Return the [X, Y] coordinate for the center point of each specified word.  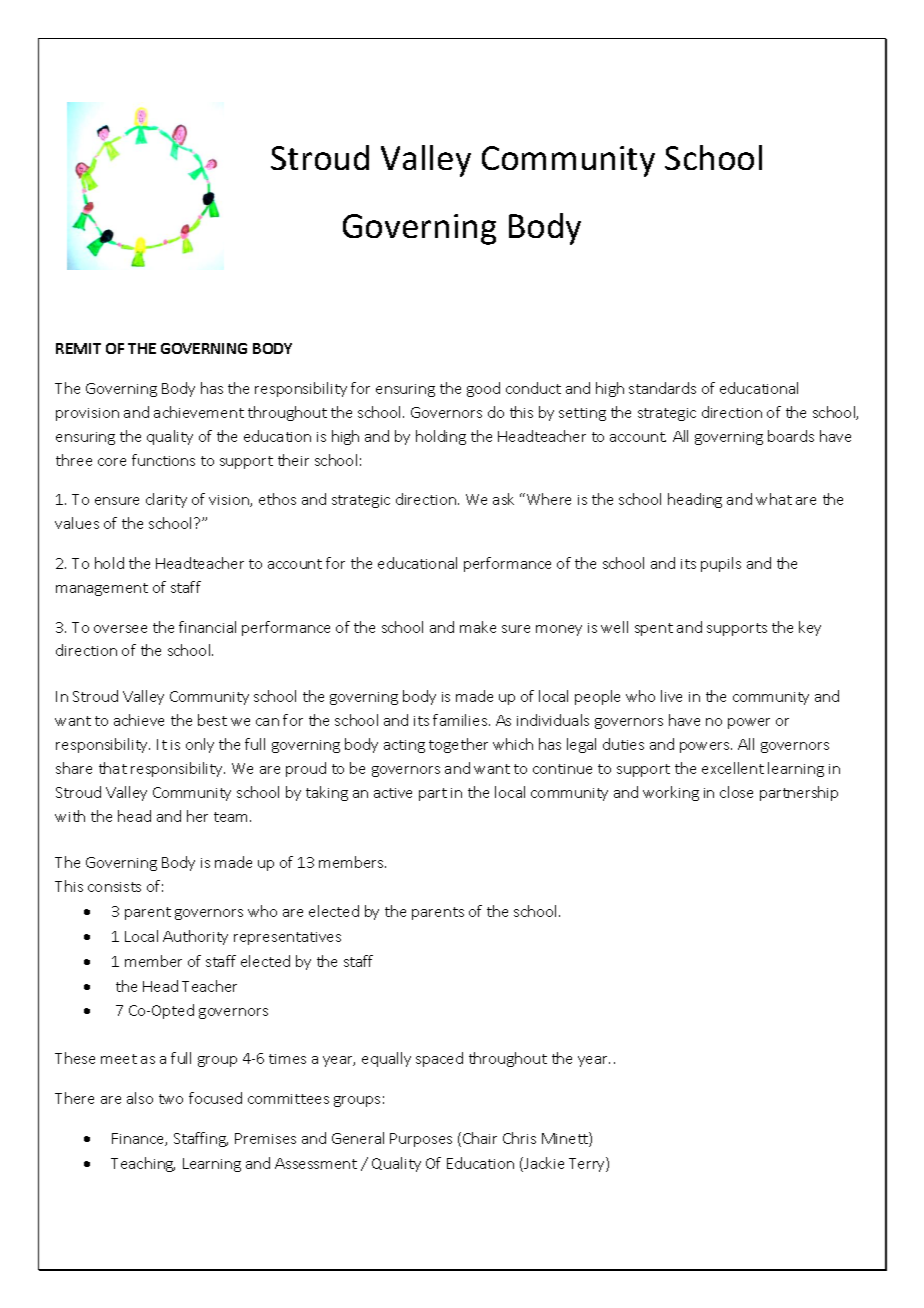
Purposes [421, 1140]
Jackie [543, 1164]
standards [662, 388]
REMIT [78, 348]
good [483, 389]
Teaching [143, 1164]
